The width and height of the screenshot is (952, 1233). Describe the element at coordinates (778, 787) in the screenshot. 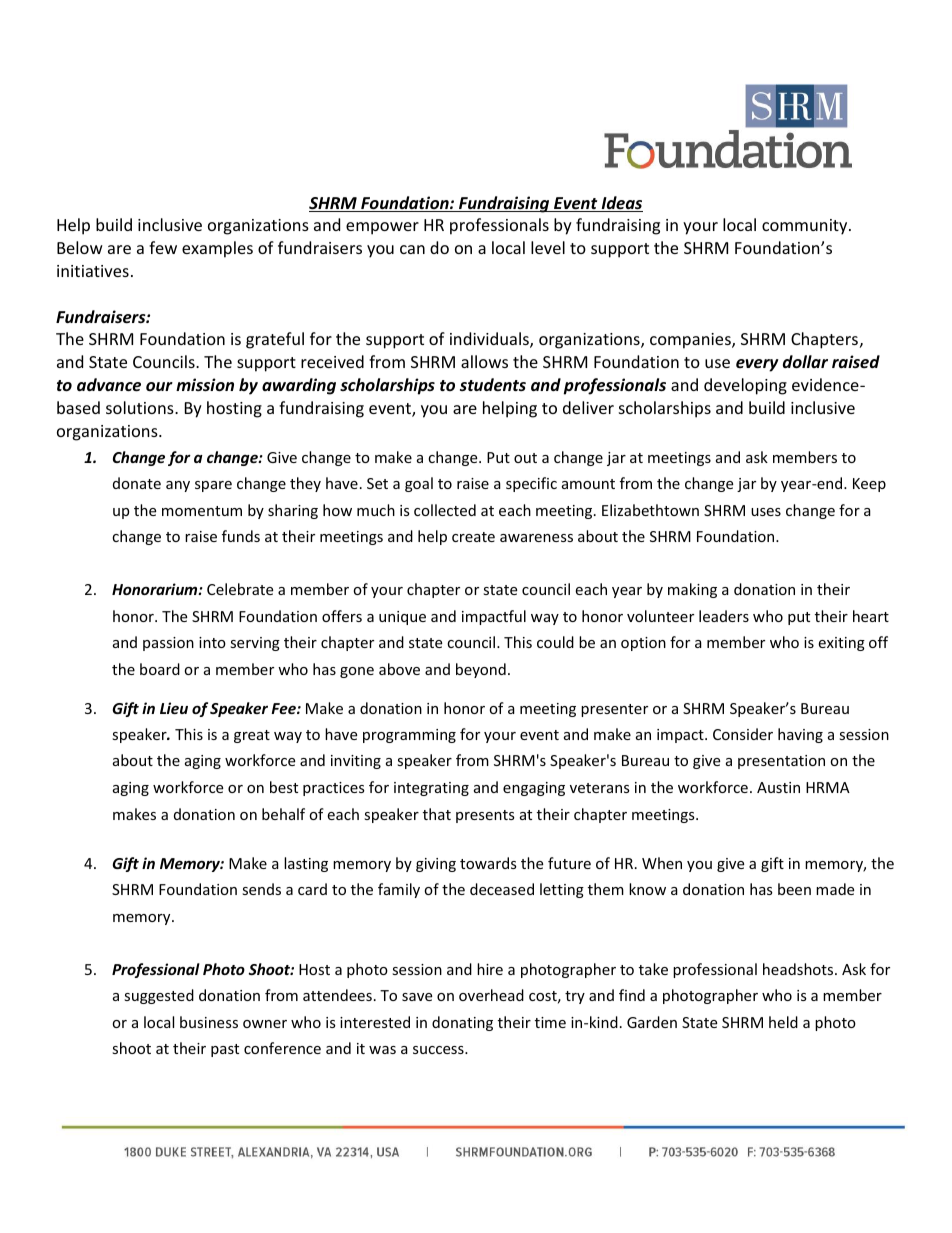

I see `Austin` at that location.
